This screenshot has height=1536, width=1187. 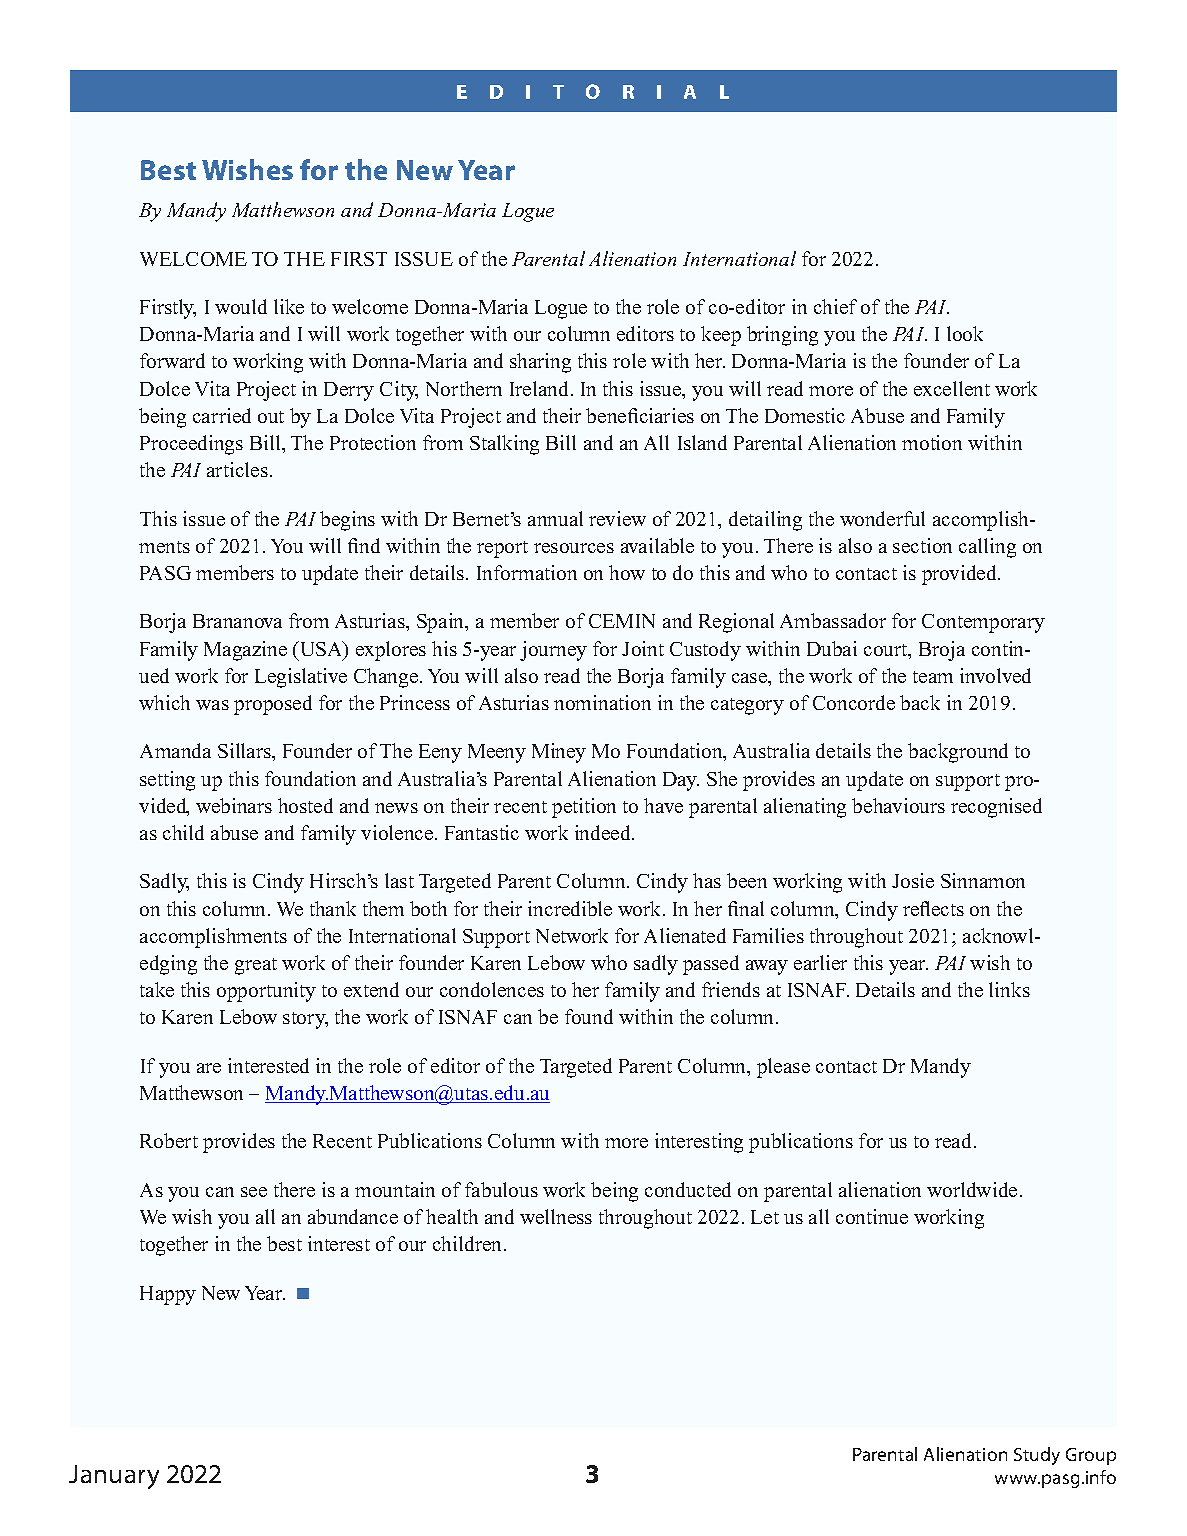 I want to click on thank, so click(x=333, y=908).
